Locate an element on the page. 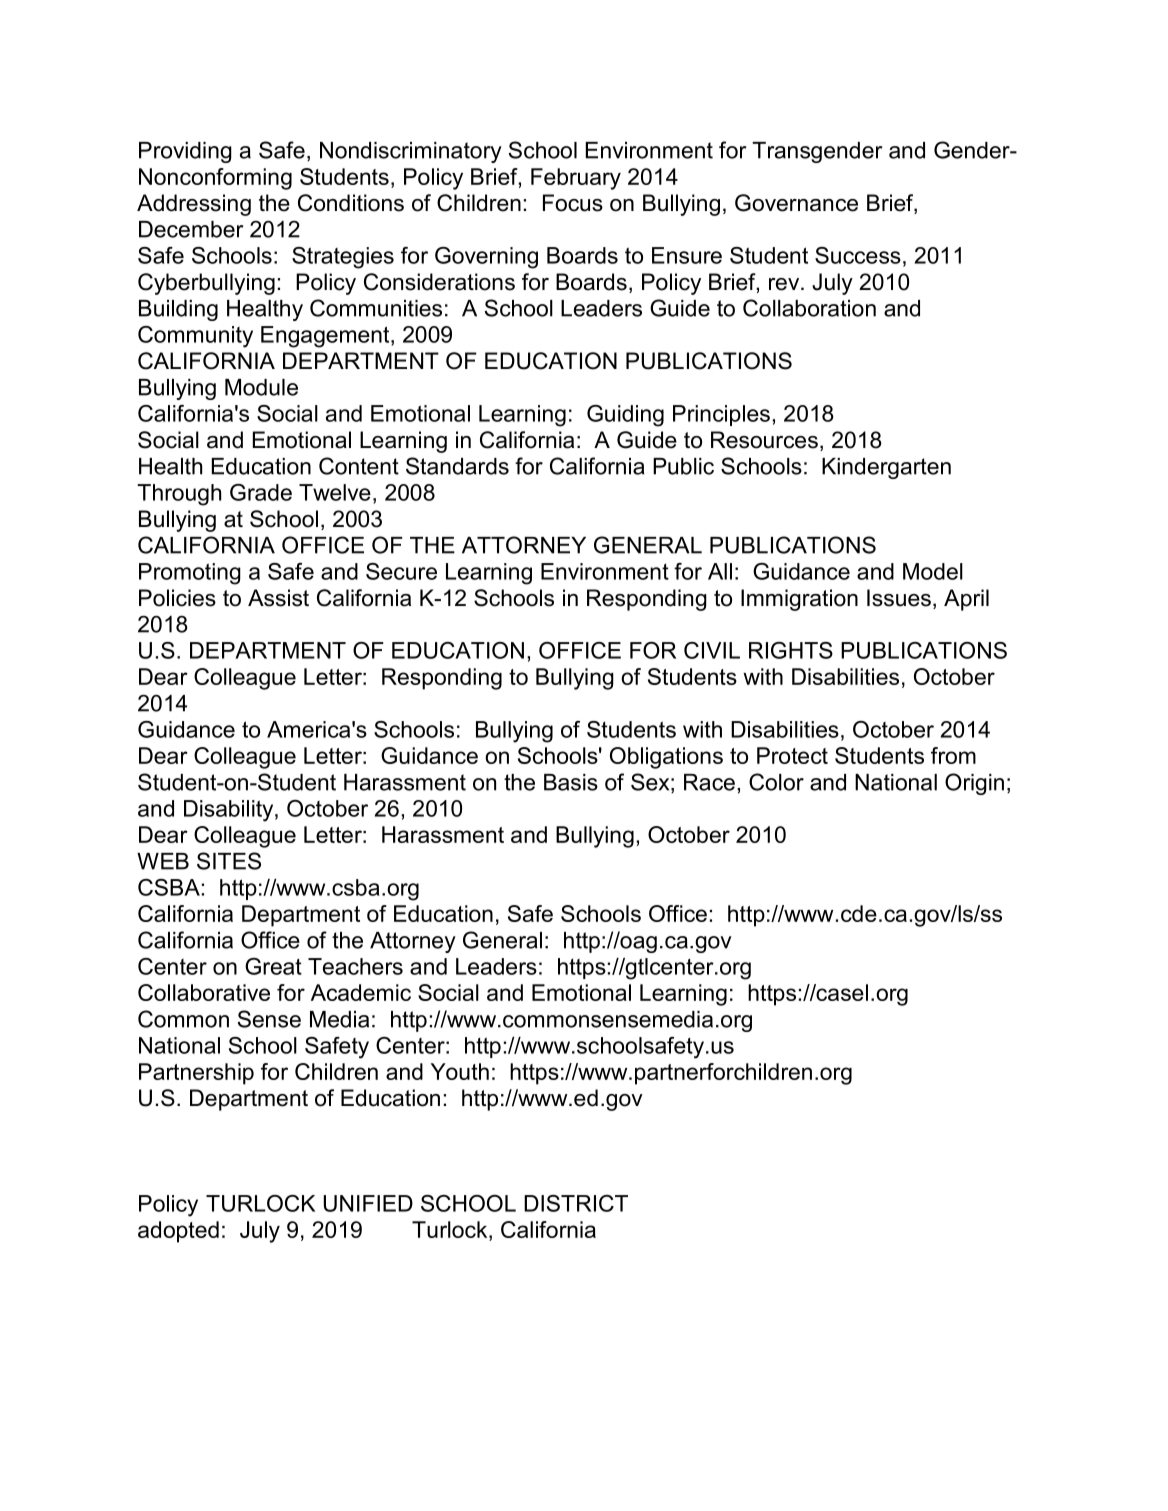  Addressing is located at coordinates (194, 205).
